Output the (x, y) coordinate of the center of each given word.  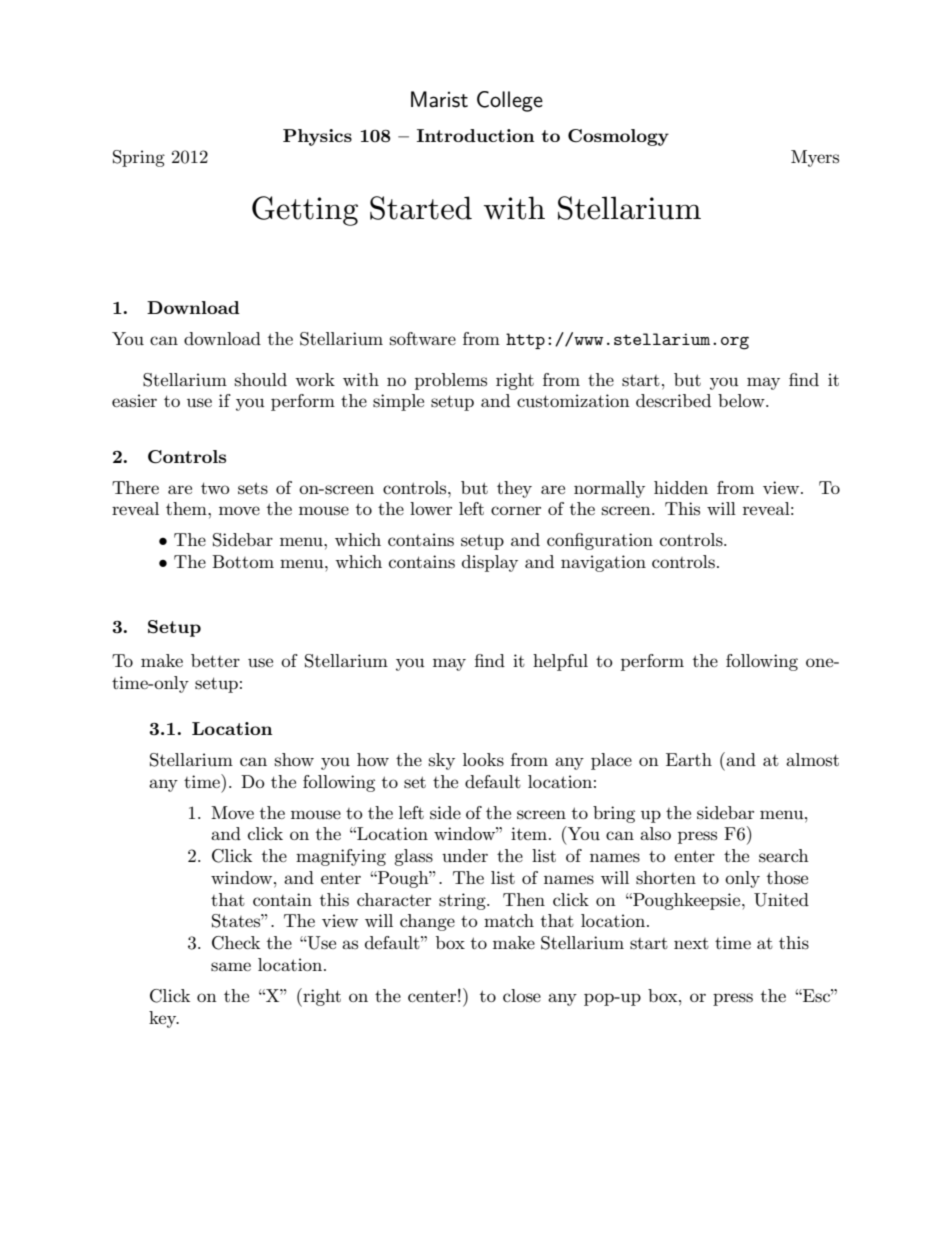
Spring (139, 158)
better (215, 660)
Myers (815, 158)
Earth (689, 759)
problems (451, 381)
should (261, 379)
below (742, 400)
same (231, 967)
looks (483, 760)
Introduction (475, 135)
